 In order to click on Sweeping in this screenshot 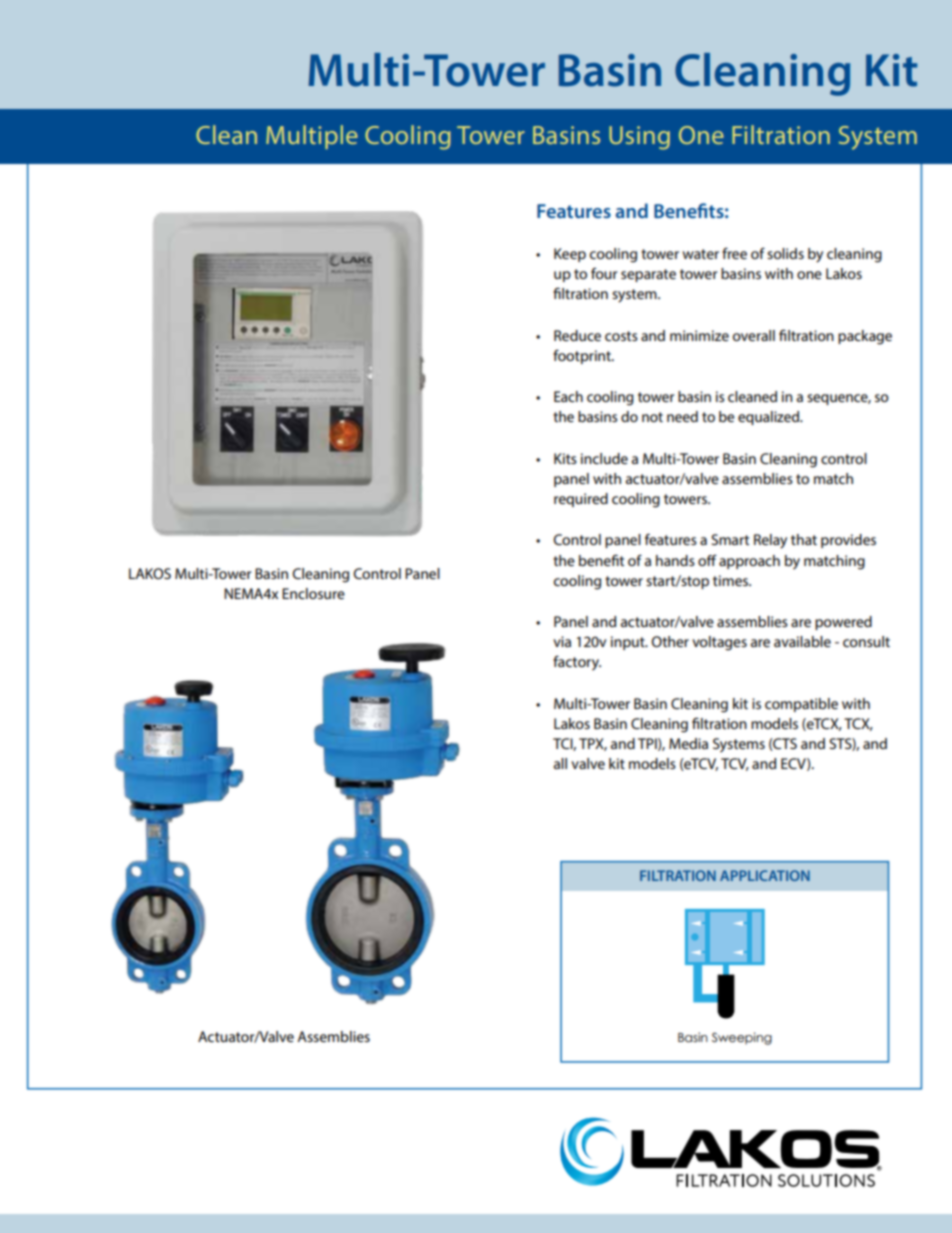, I will do `click(742, 1038)`.
